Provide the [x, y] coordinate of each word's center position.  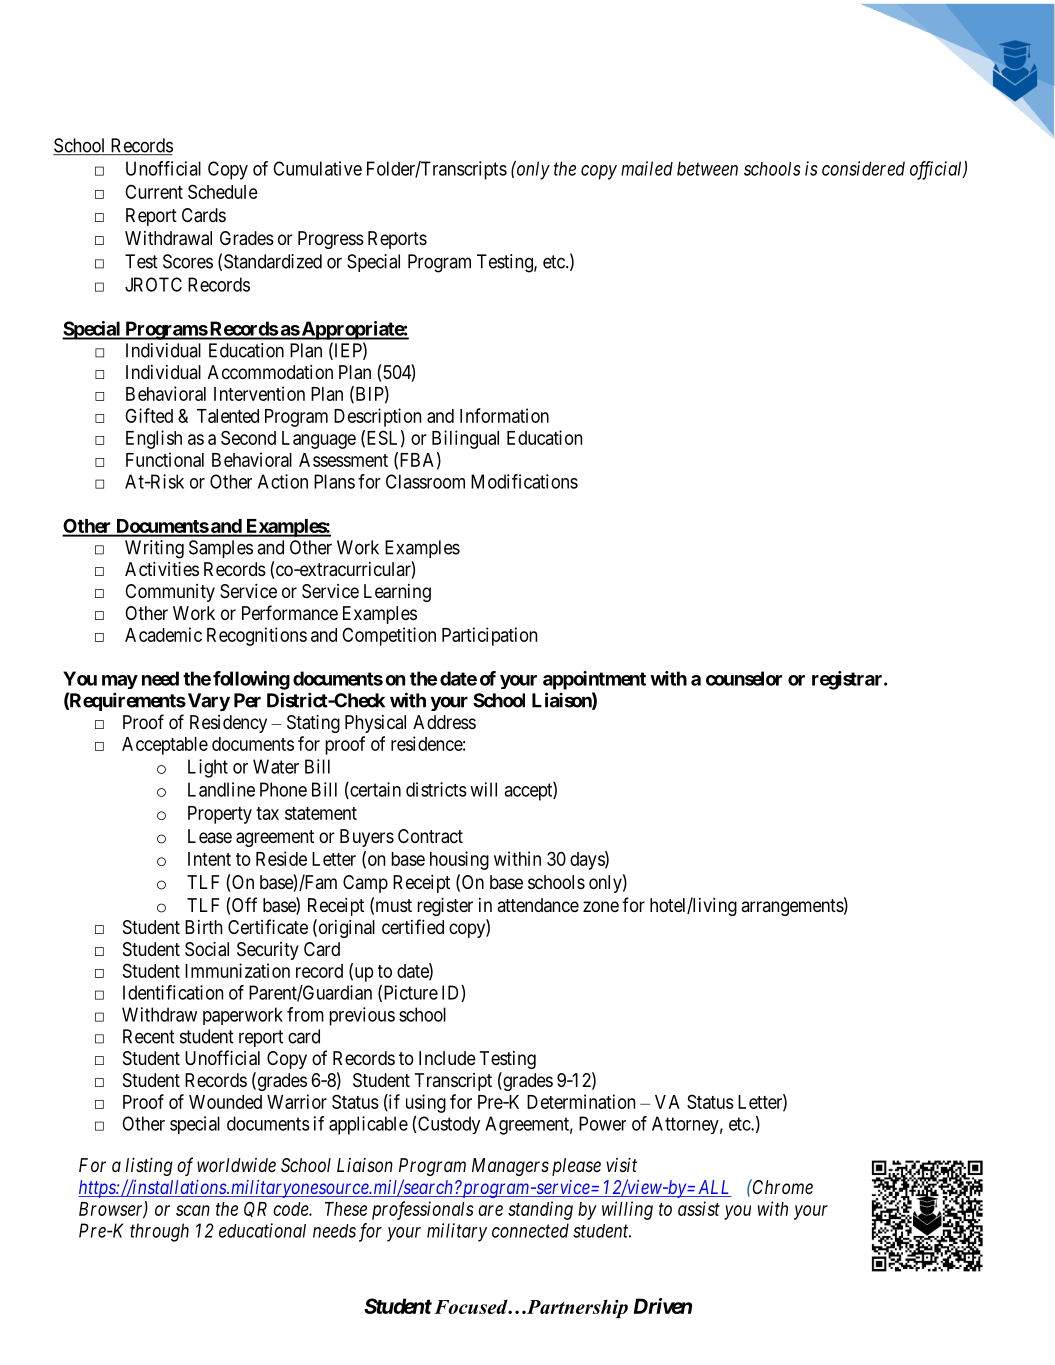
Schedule [223, 191]
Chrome [782, 1186]
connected [530, 1230]
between [707, 168]
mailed [647, 168]
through [159, 1232]
